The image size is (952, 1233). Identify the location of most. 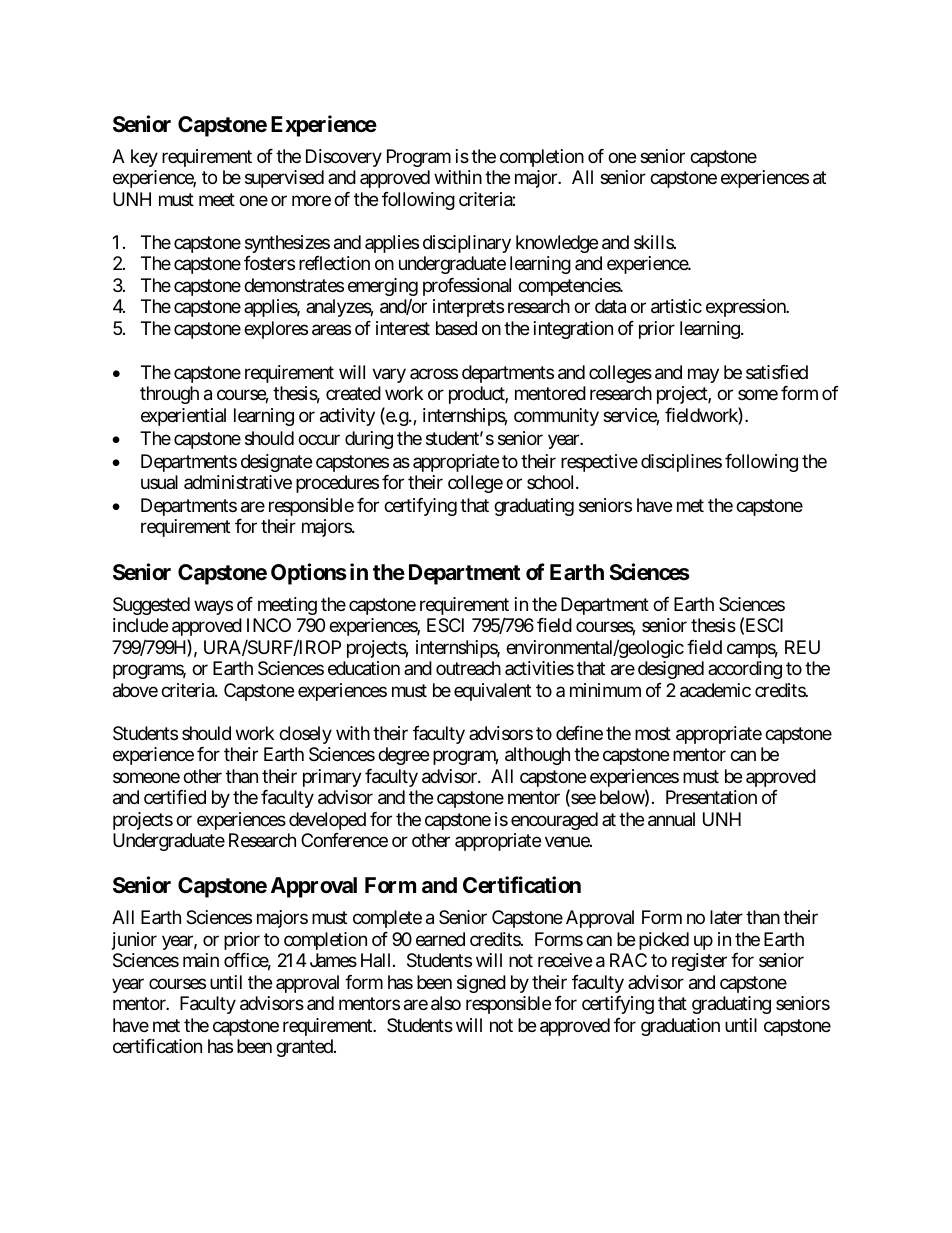
(653, 733).
